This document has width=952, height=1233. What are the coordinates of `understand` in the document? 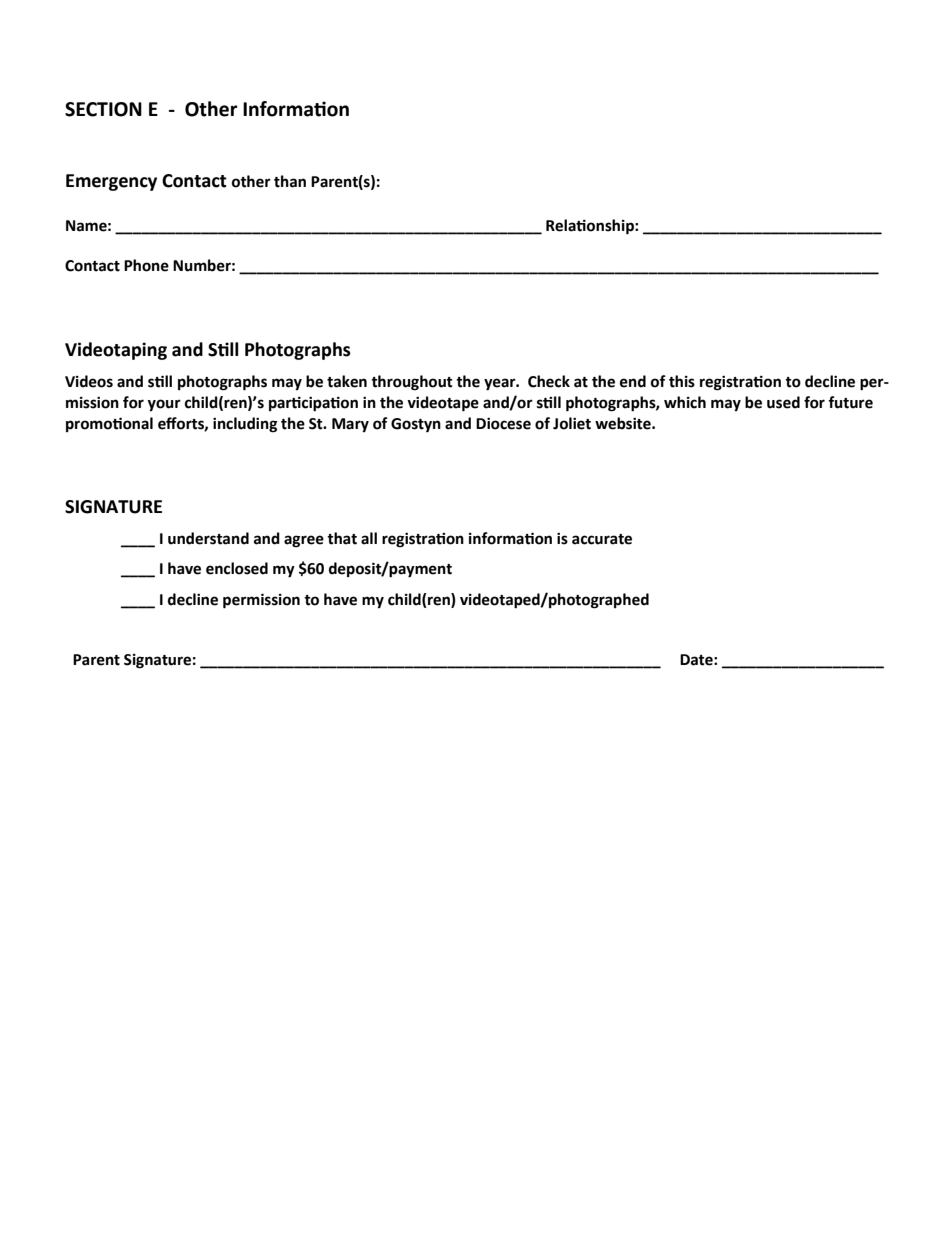 It's located at (208, 538).
